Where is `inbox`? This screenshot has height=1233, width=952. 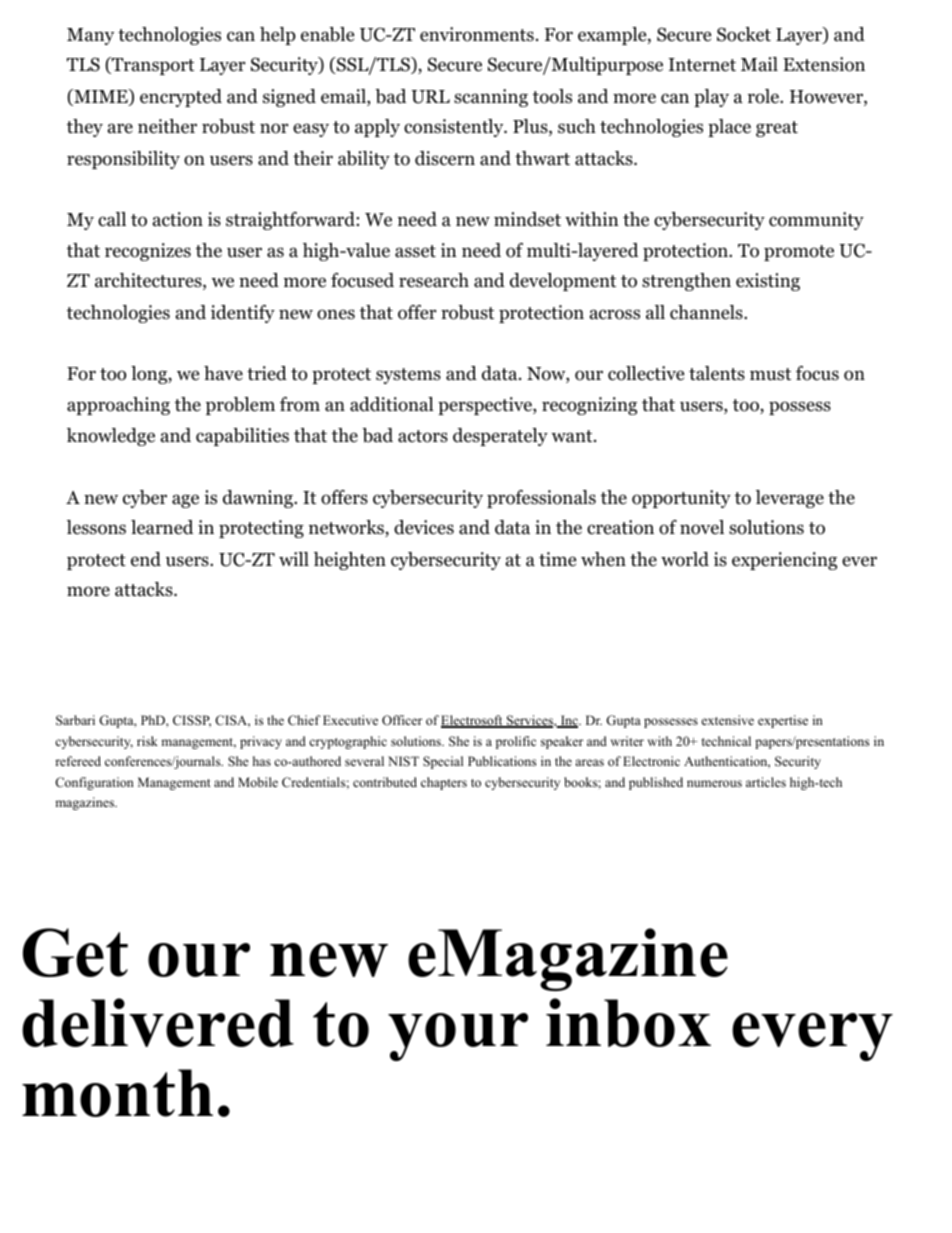
inbox is located at coordinates (628, 1022).
